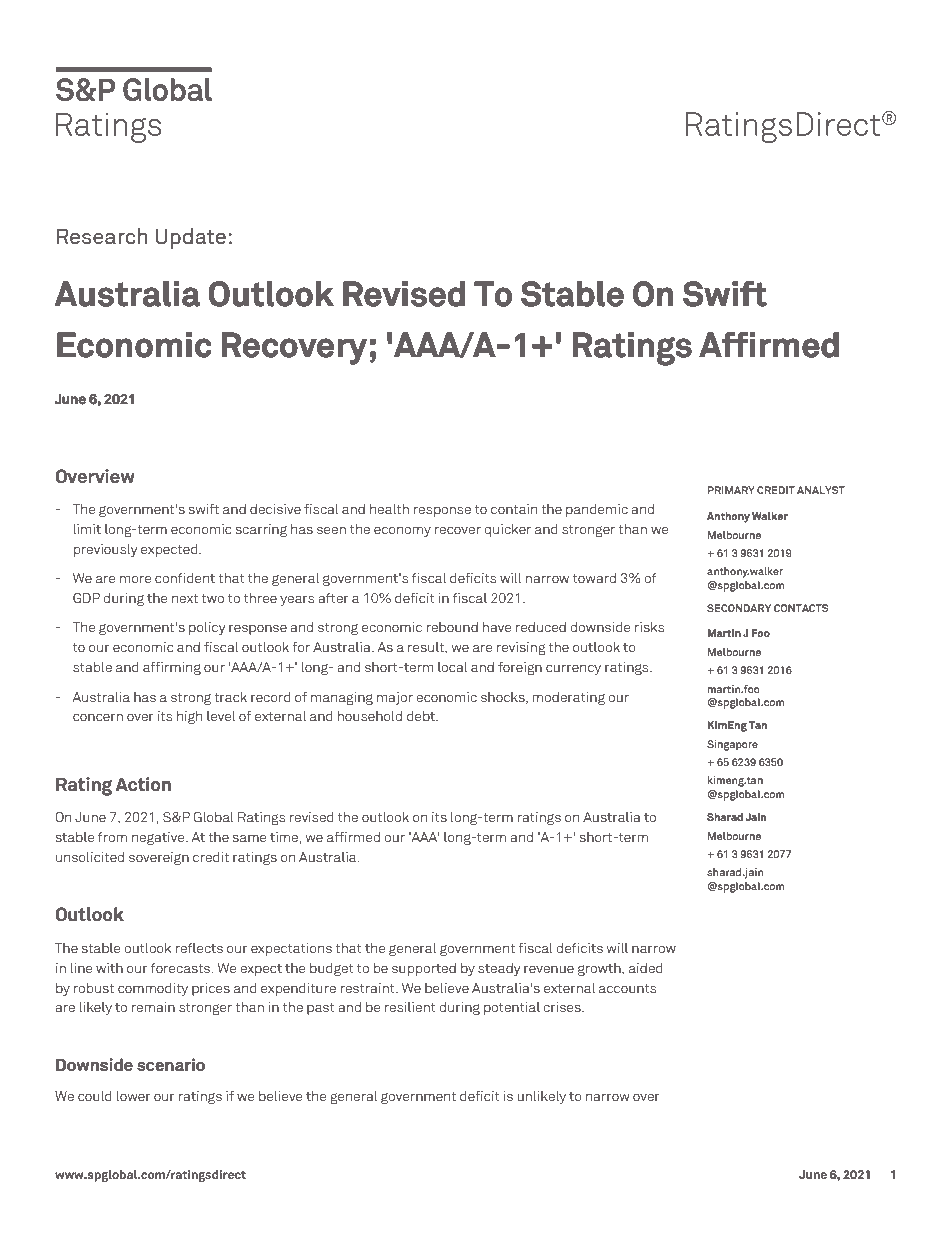  Describe the element at coordinates (424, 969) in the page. I see `supported` at that location.
